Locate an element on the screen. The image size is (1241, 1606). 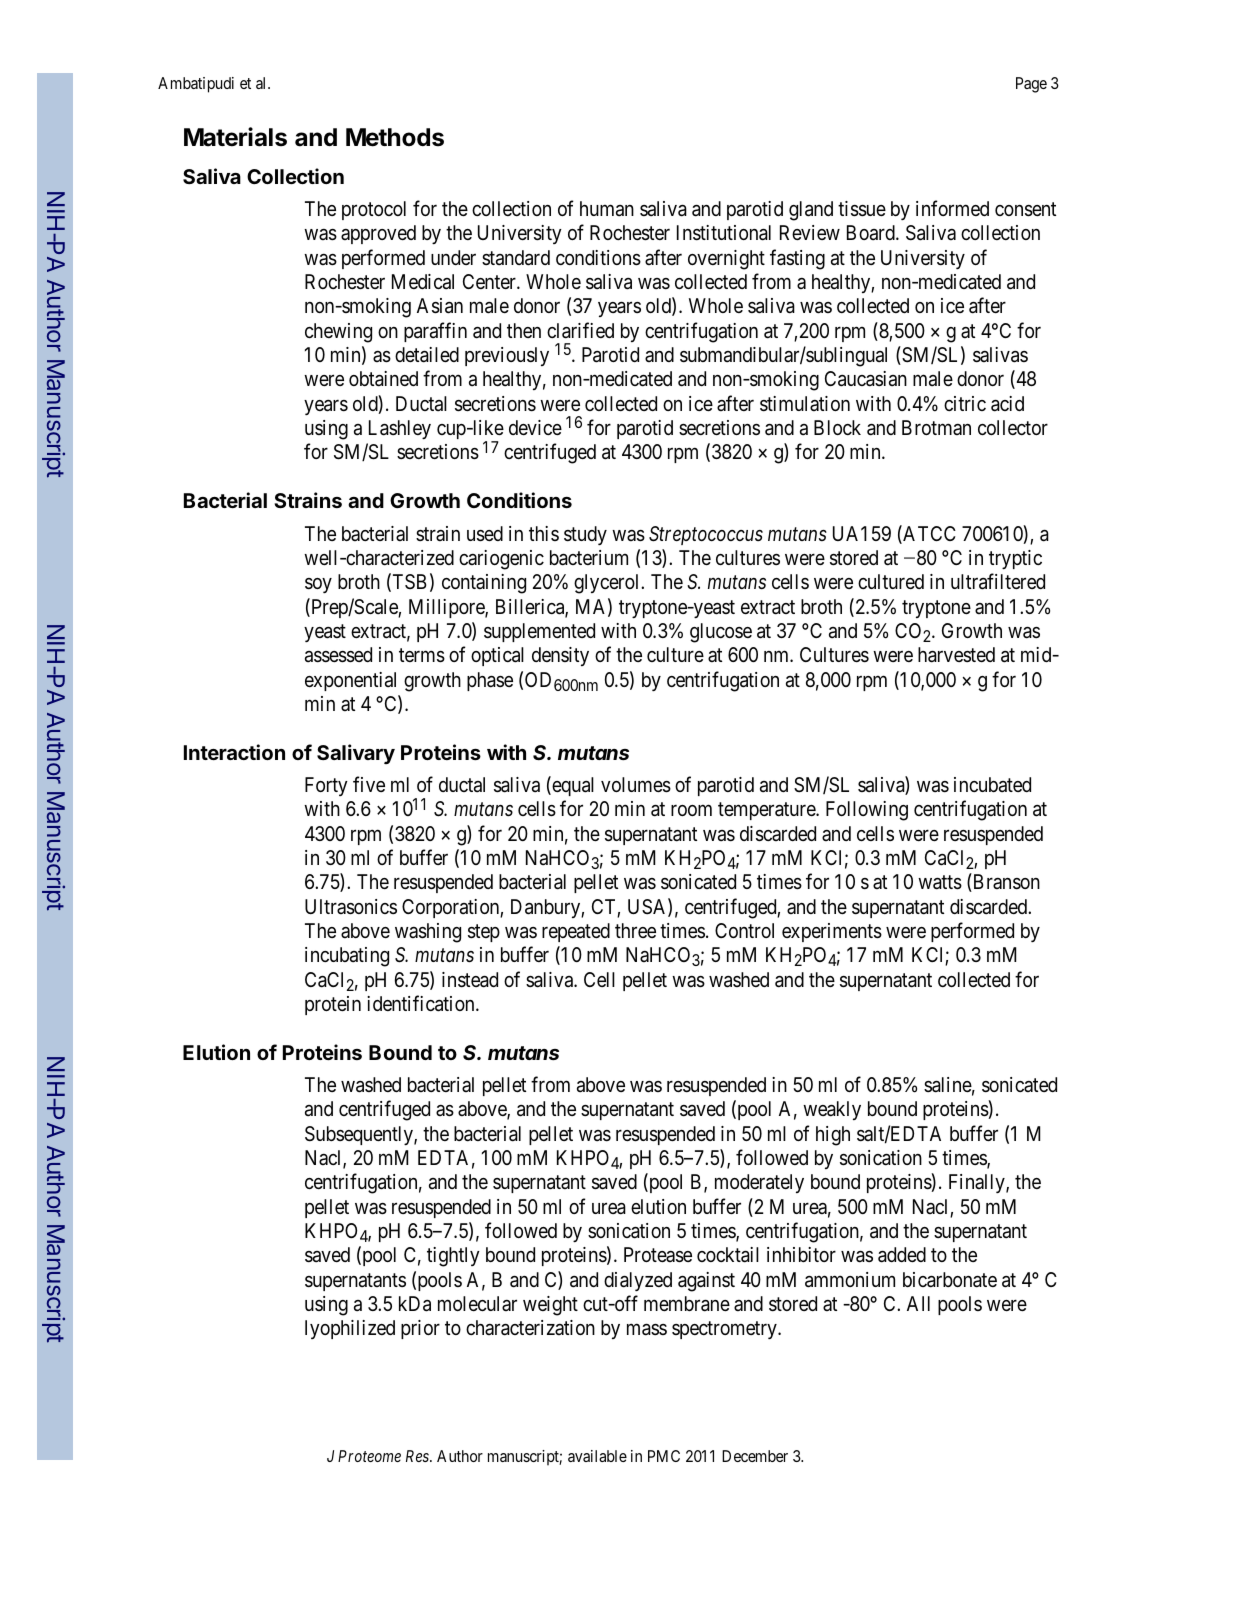
informed is located at coordinates (952, 208).
